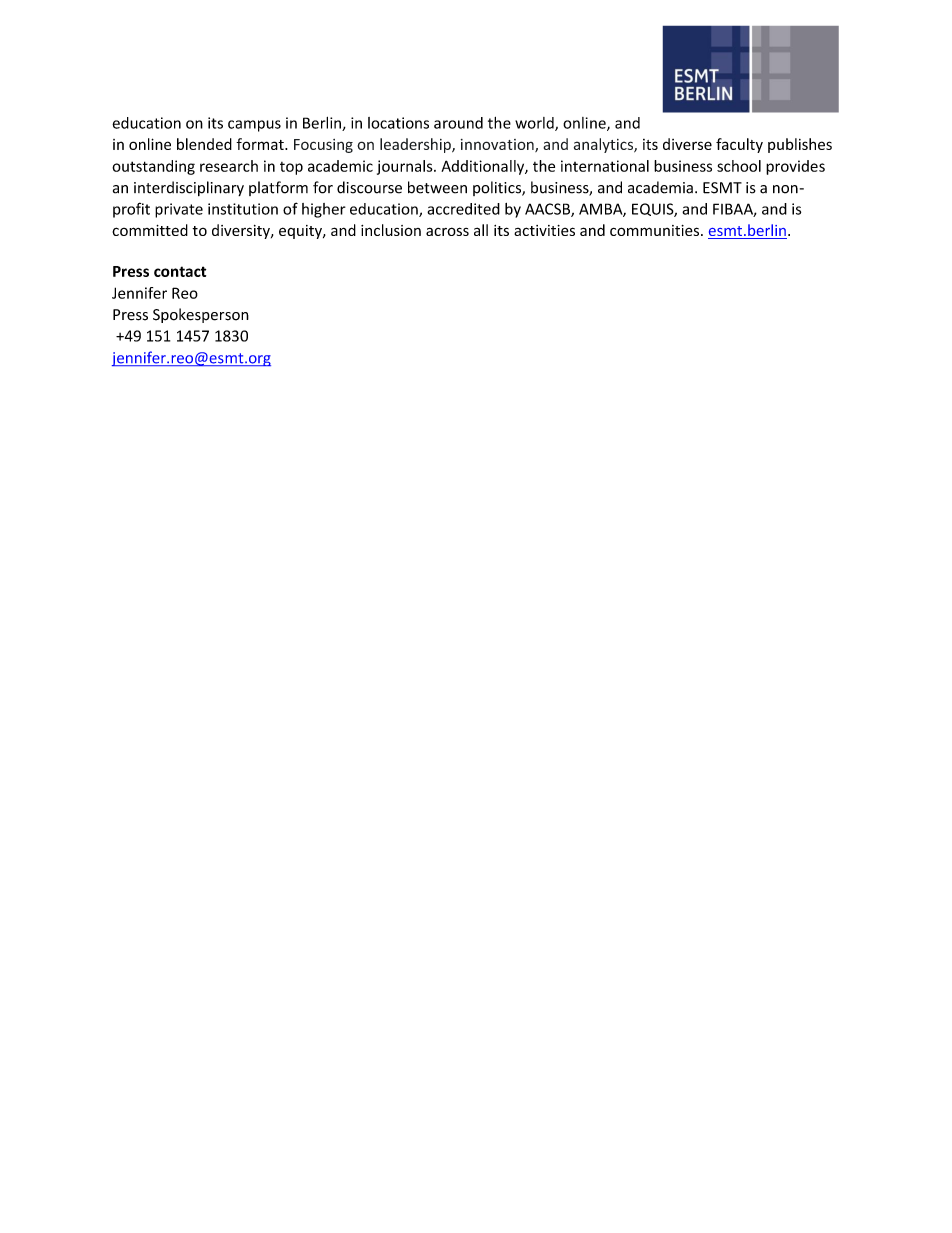 Image resolution: width=952 pixels, height=1233 pixels. Describe the element at coordinates (687, 144) in the screenshot. I see `diverse` at that location.
